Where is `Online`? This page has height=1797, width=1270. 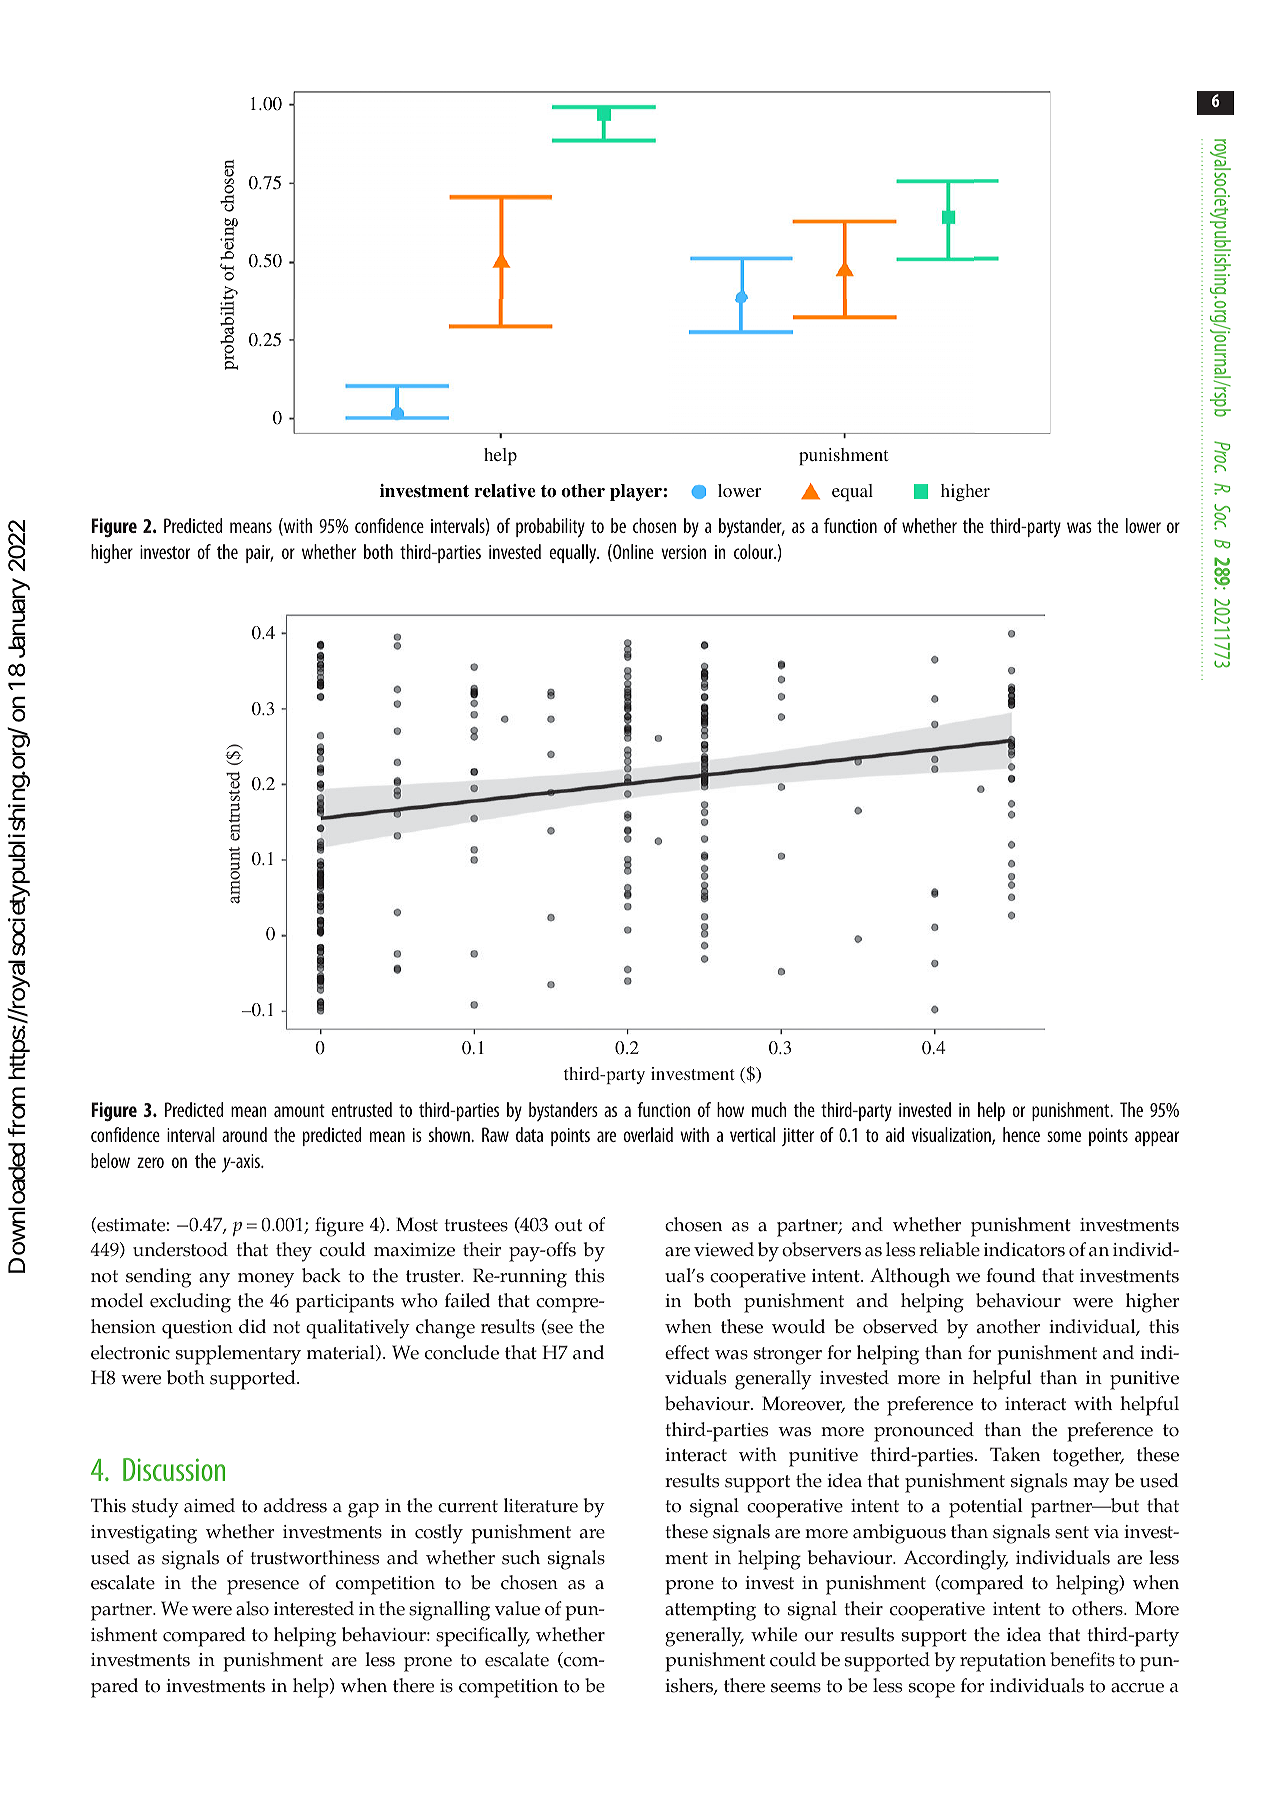 Online is located at coordinates (632, 553).
